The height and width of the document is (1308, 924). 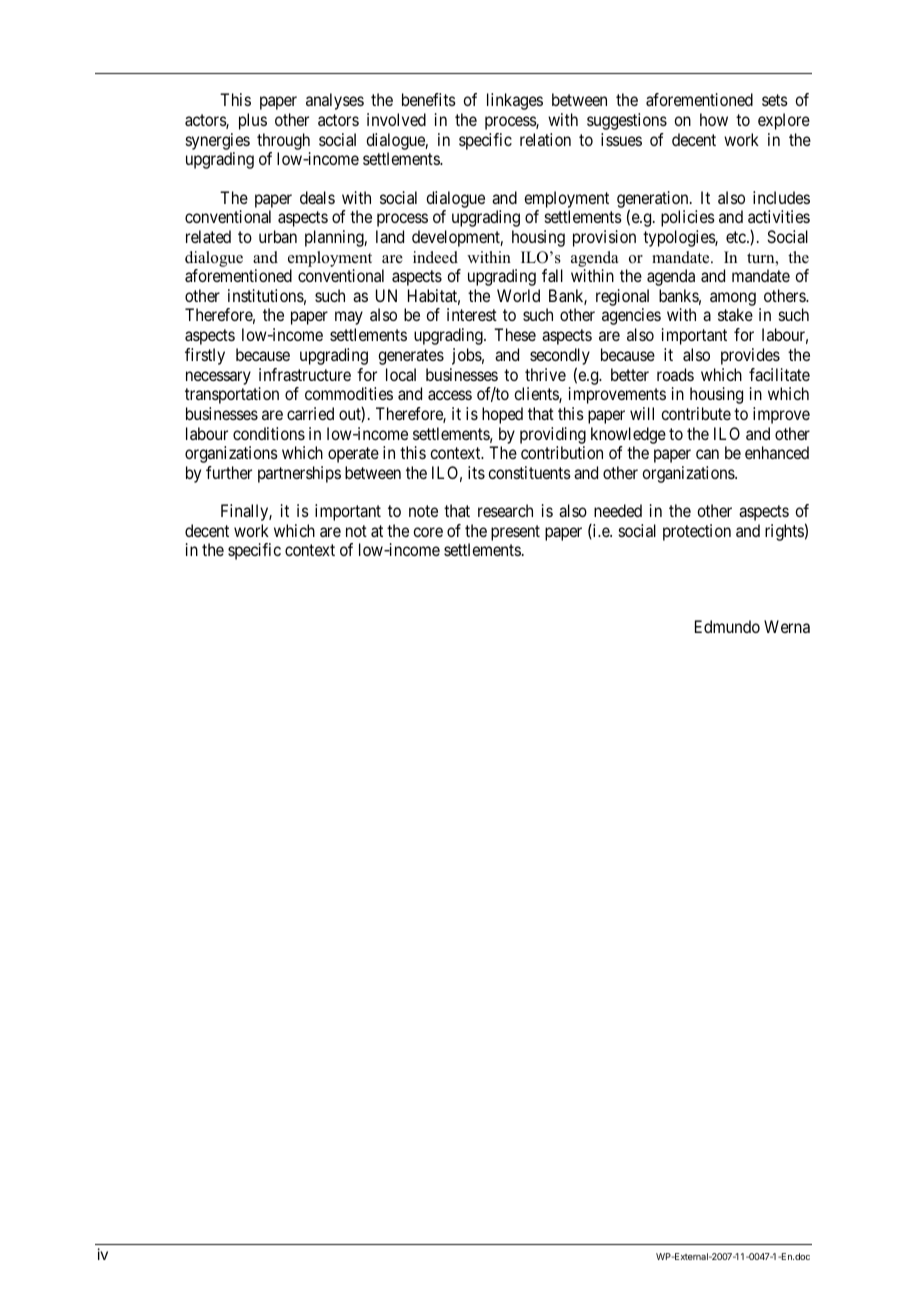 What do you see at coordinates (253, 121) in the document?
I see `plus` at bounding box center [253, 121].
